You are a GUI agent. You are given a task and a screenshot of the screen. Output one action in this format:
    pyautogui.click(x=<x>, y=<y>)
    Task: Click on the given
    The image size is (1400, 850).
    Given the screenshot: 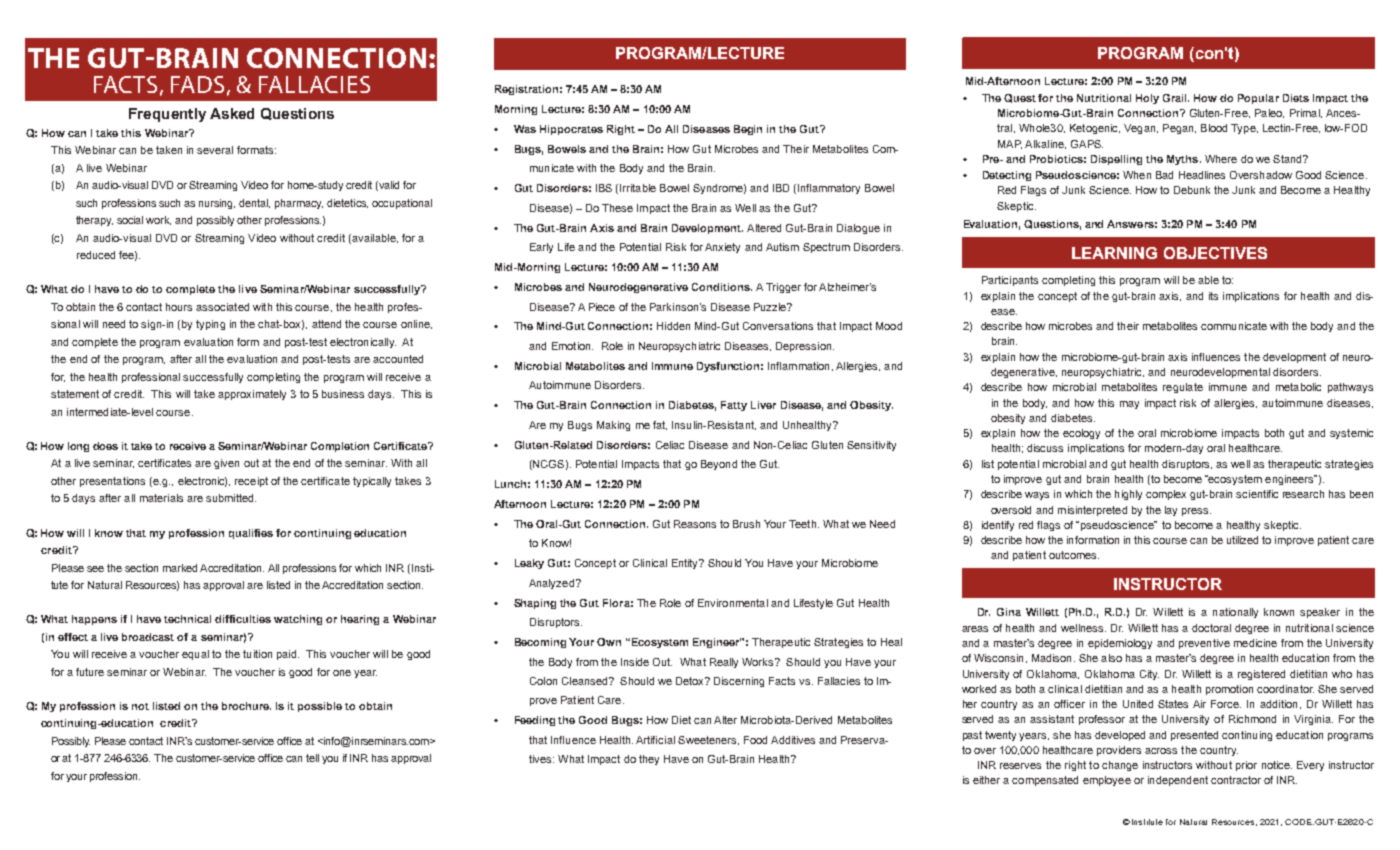 What is the action you would take?
    pyautogui.click(x=226, y=464)
